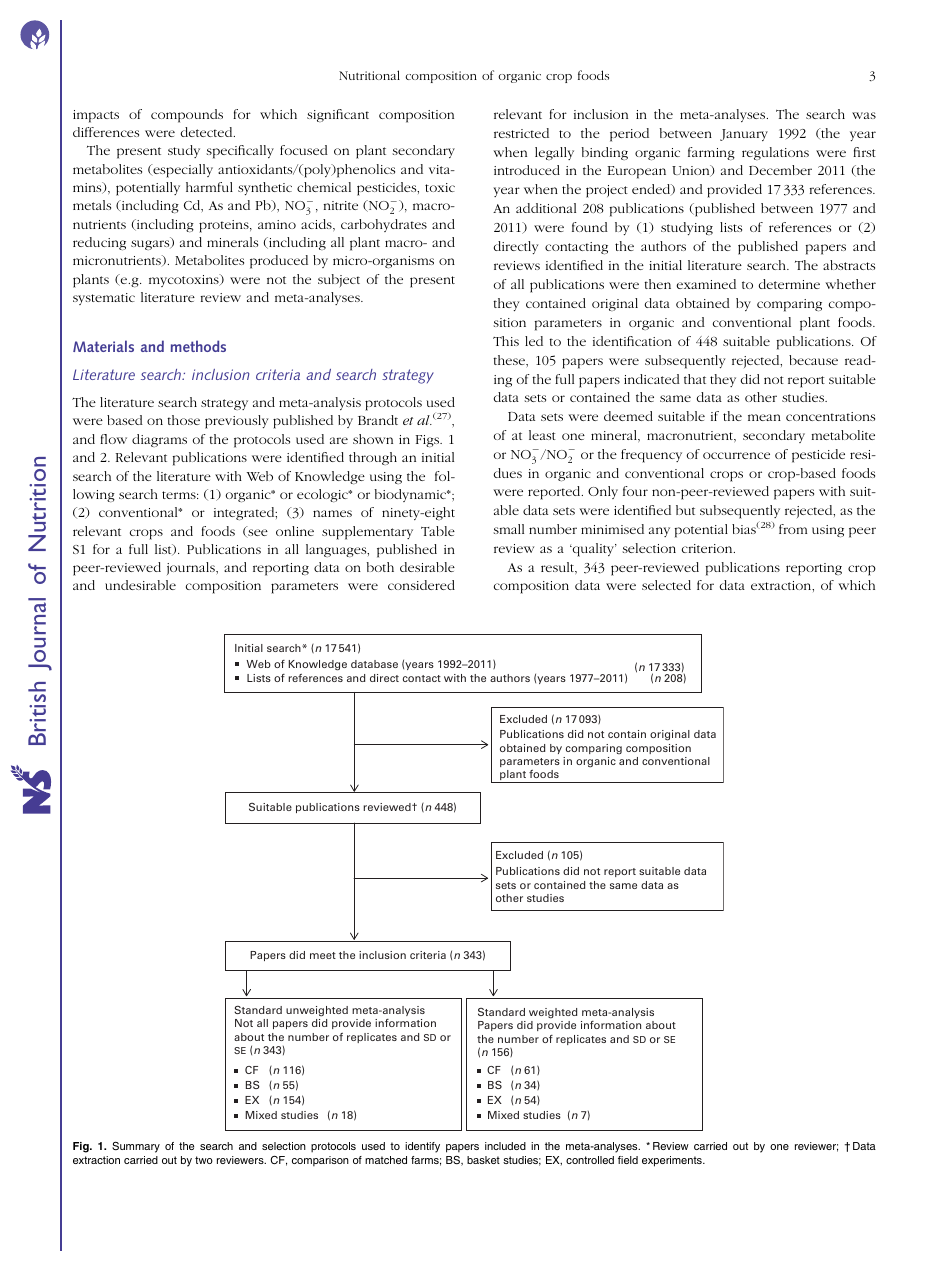 The height and width of the document is (1271, 952). Describe the element at coordinates (204, 1160) in the document. I see `two` at that location.
